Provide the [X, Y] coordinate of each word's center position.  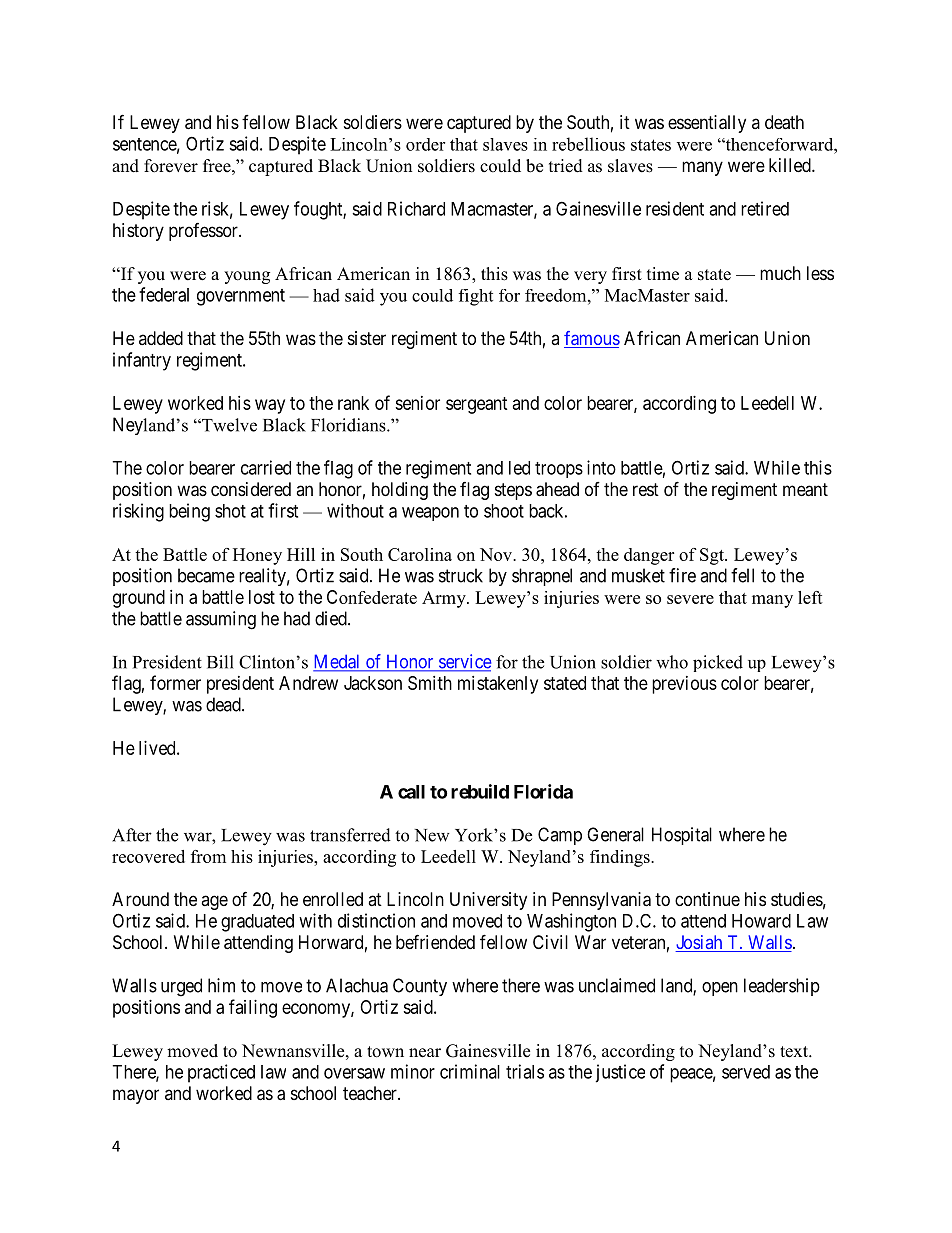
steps [513, 491]
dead [224, 704]
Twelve [228, 425]
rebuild [480, 791]
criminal [470, 1071]
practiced [221, 1073]
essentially [707, 124]
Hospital [682, 836]
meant [805, 490]
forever [171, 166]
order [425, 144]
